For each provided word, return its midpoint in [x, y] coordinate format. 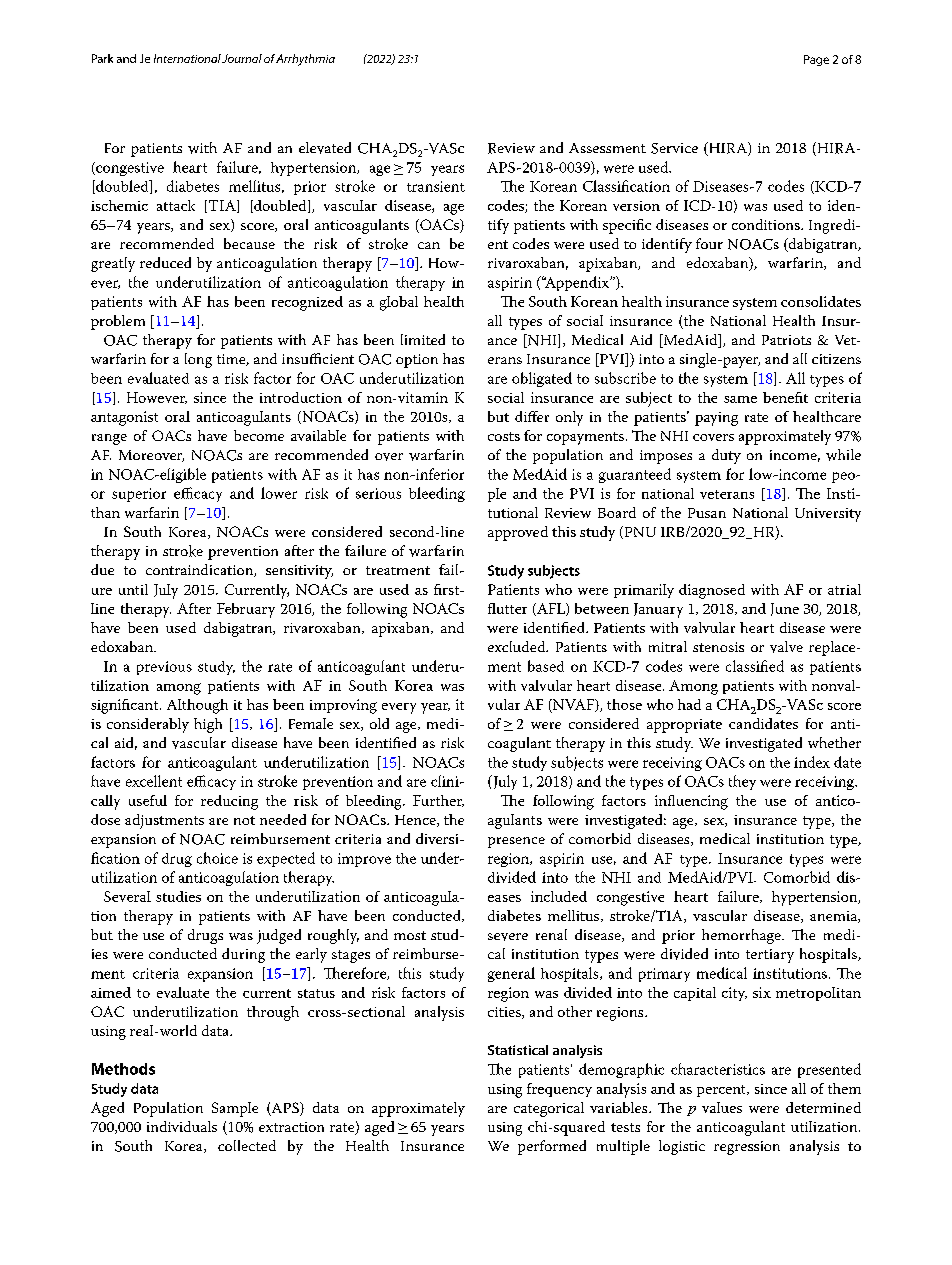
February [246, 610]
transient [436, 186]
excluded [518, 646]
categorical [549, 1109]
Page [816, 60]
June [785, 609]
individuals [182, 1126]
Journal [242, 58]
